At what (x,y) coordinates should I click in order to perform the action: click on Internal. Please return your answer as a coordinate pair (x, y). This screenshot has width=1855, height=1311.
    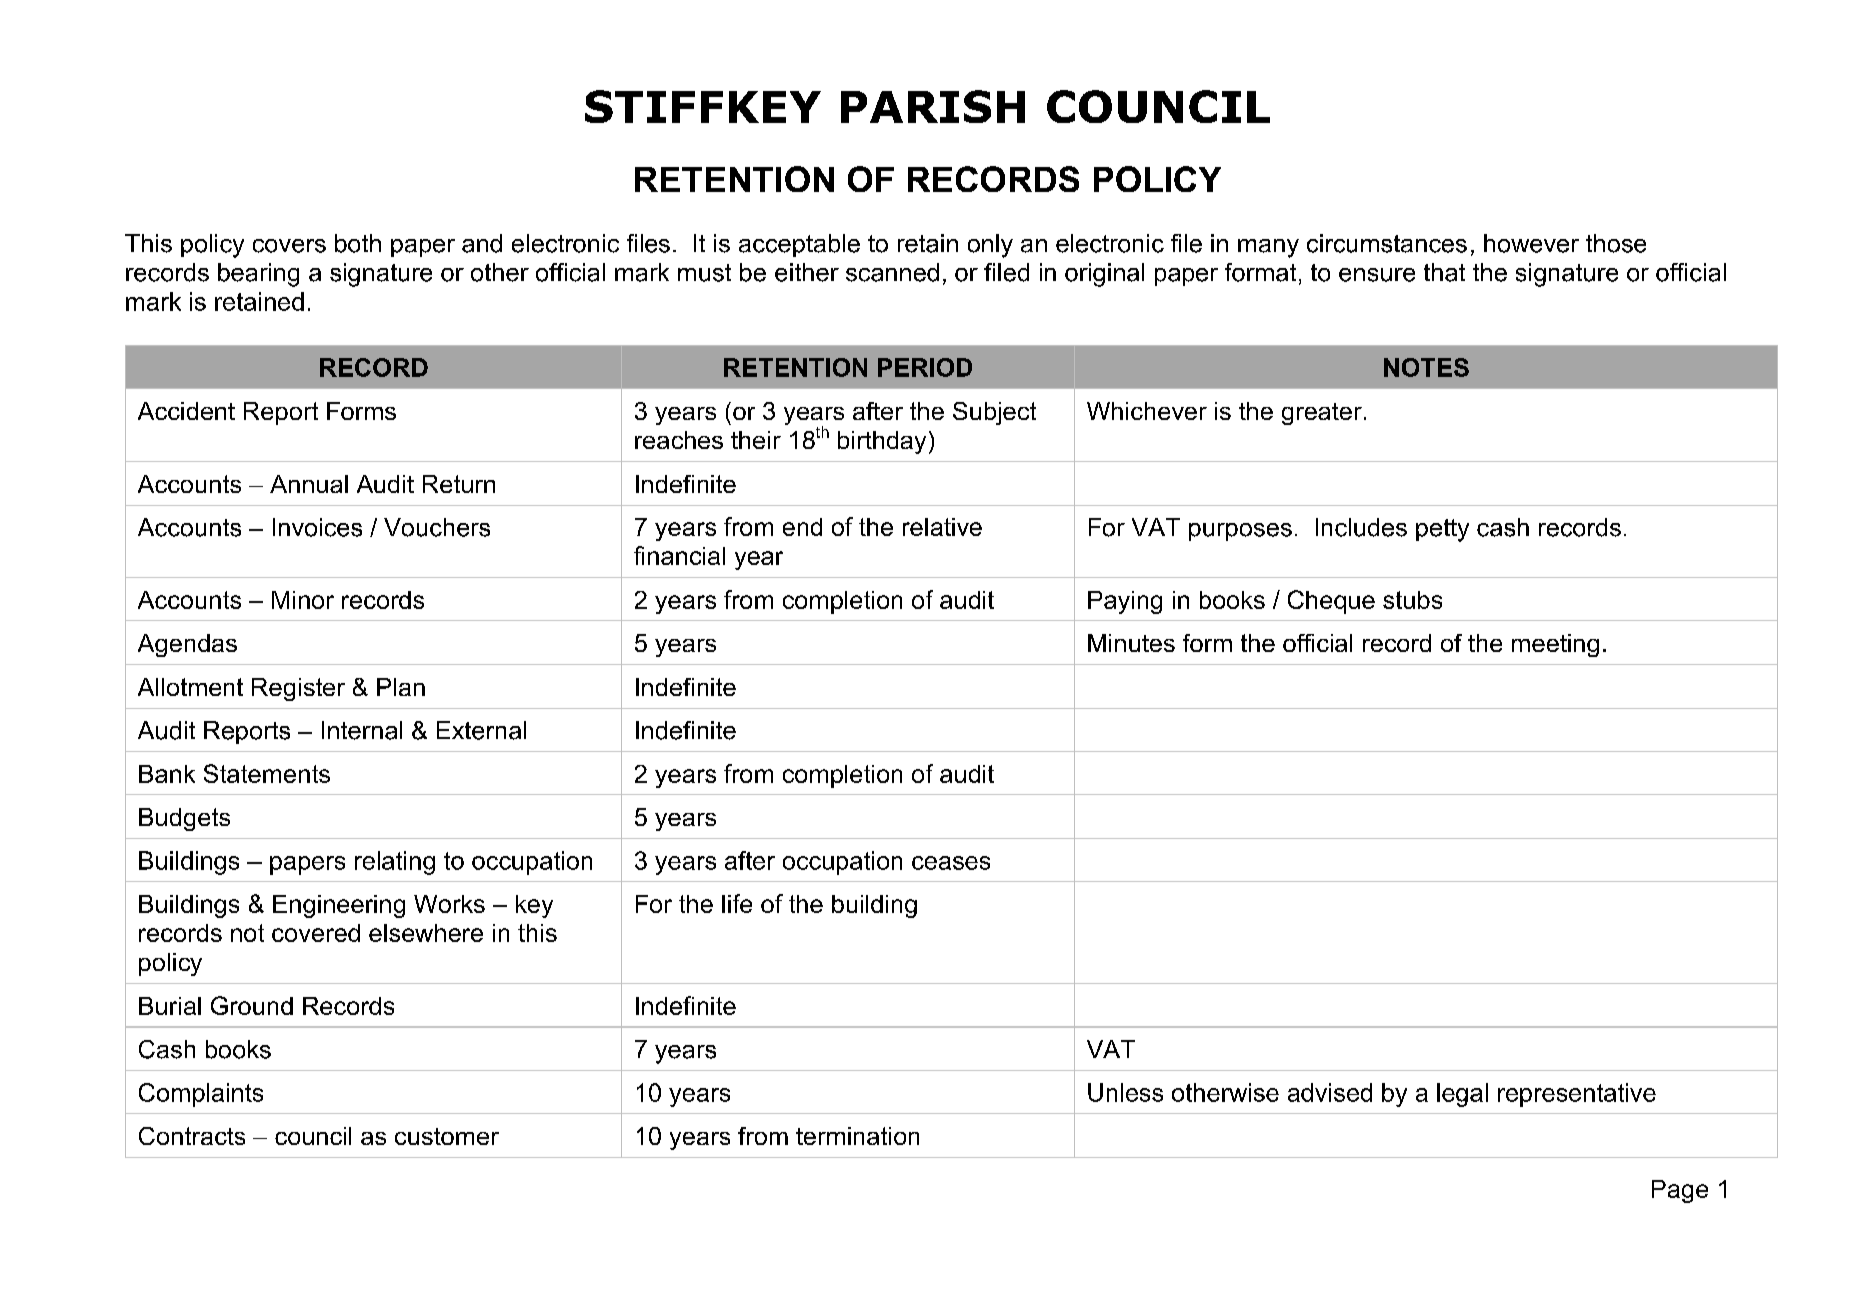
    Looking at the image, I should click on (362, 730).
